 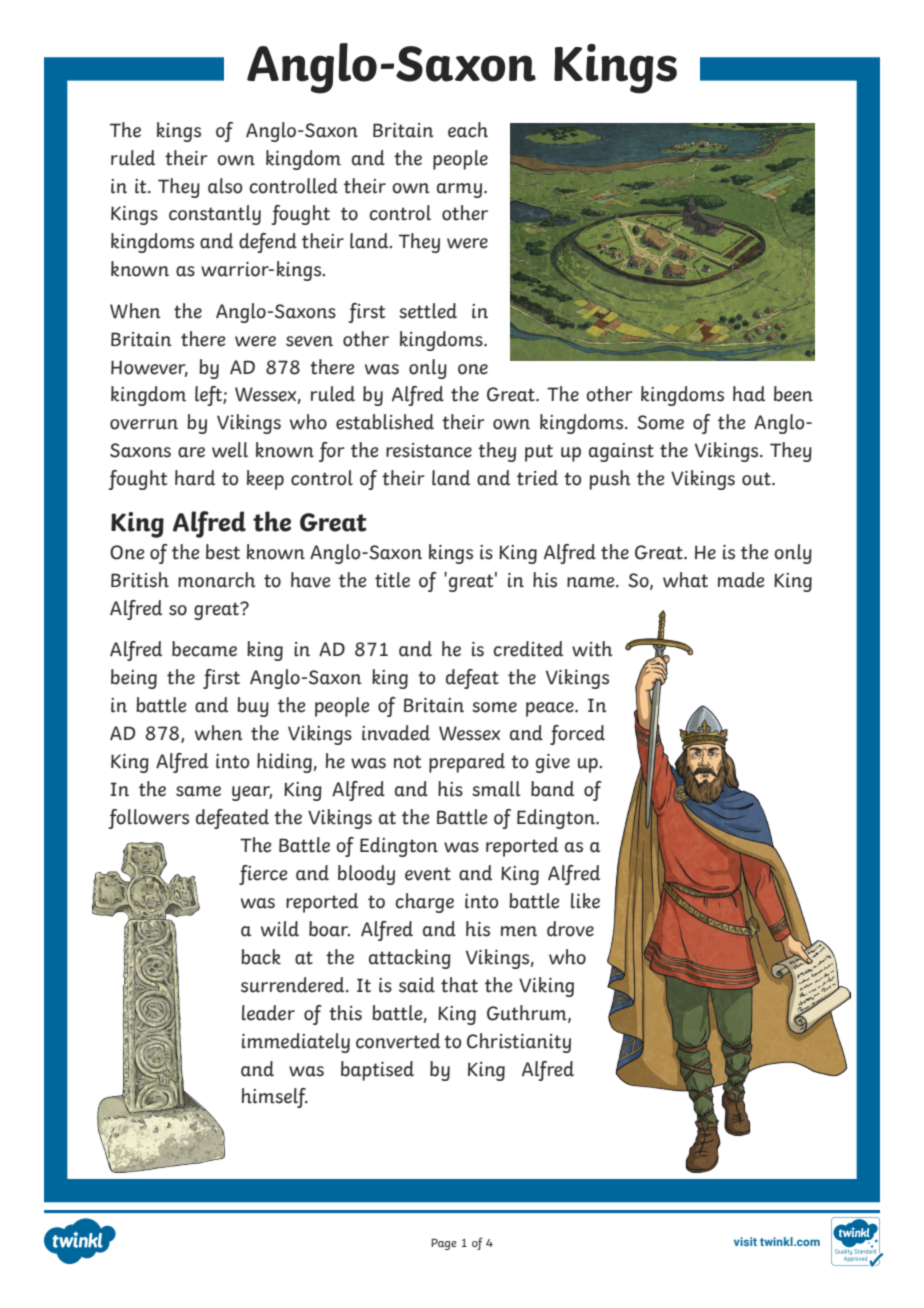 What do you see at coordinates (585, 901) in the screenshot?
I see `like` at bounding box center [585, 901].
